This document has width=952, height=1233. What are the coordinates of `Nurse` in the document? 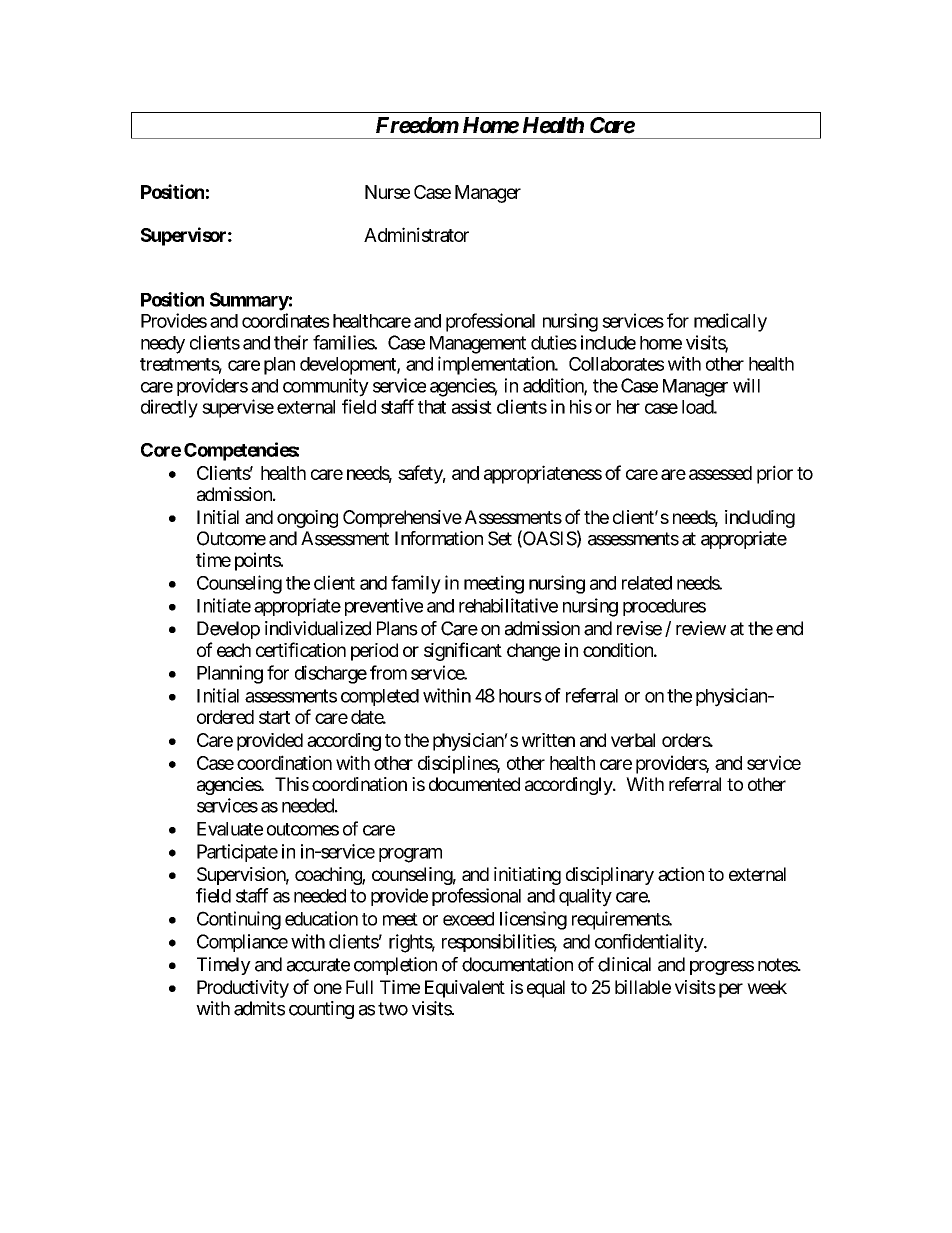 It's located at (387, 192).
